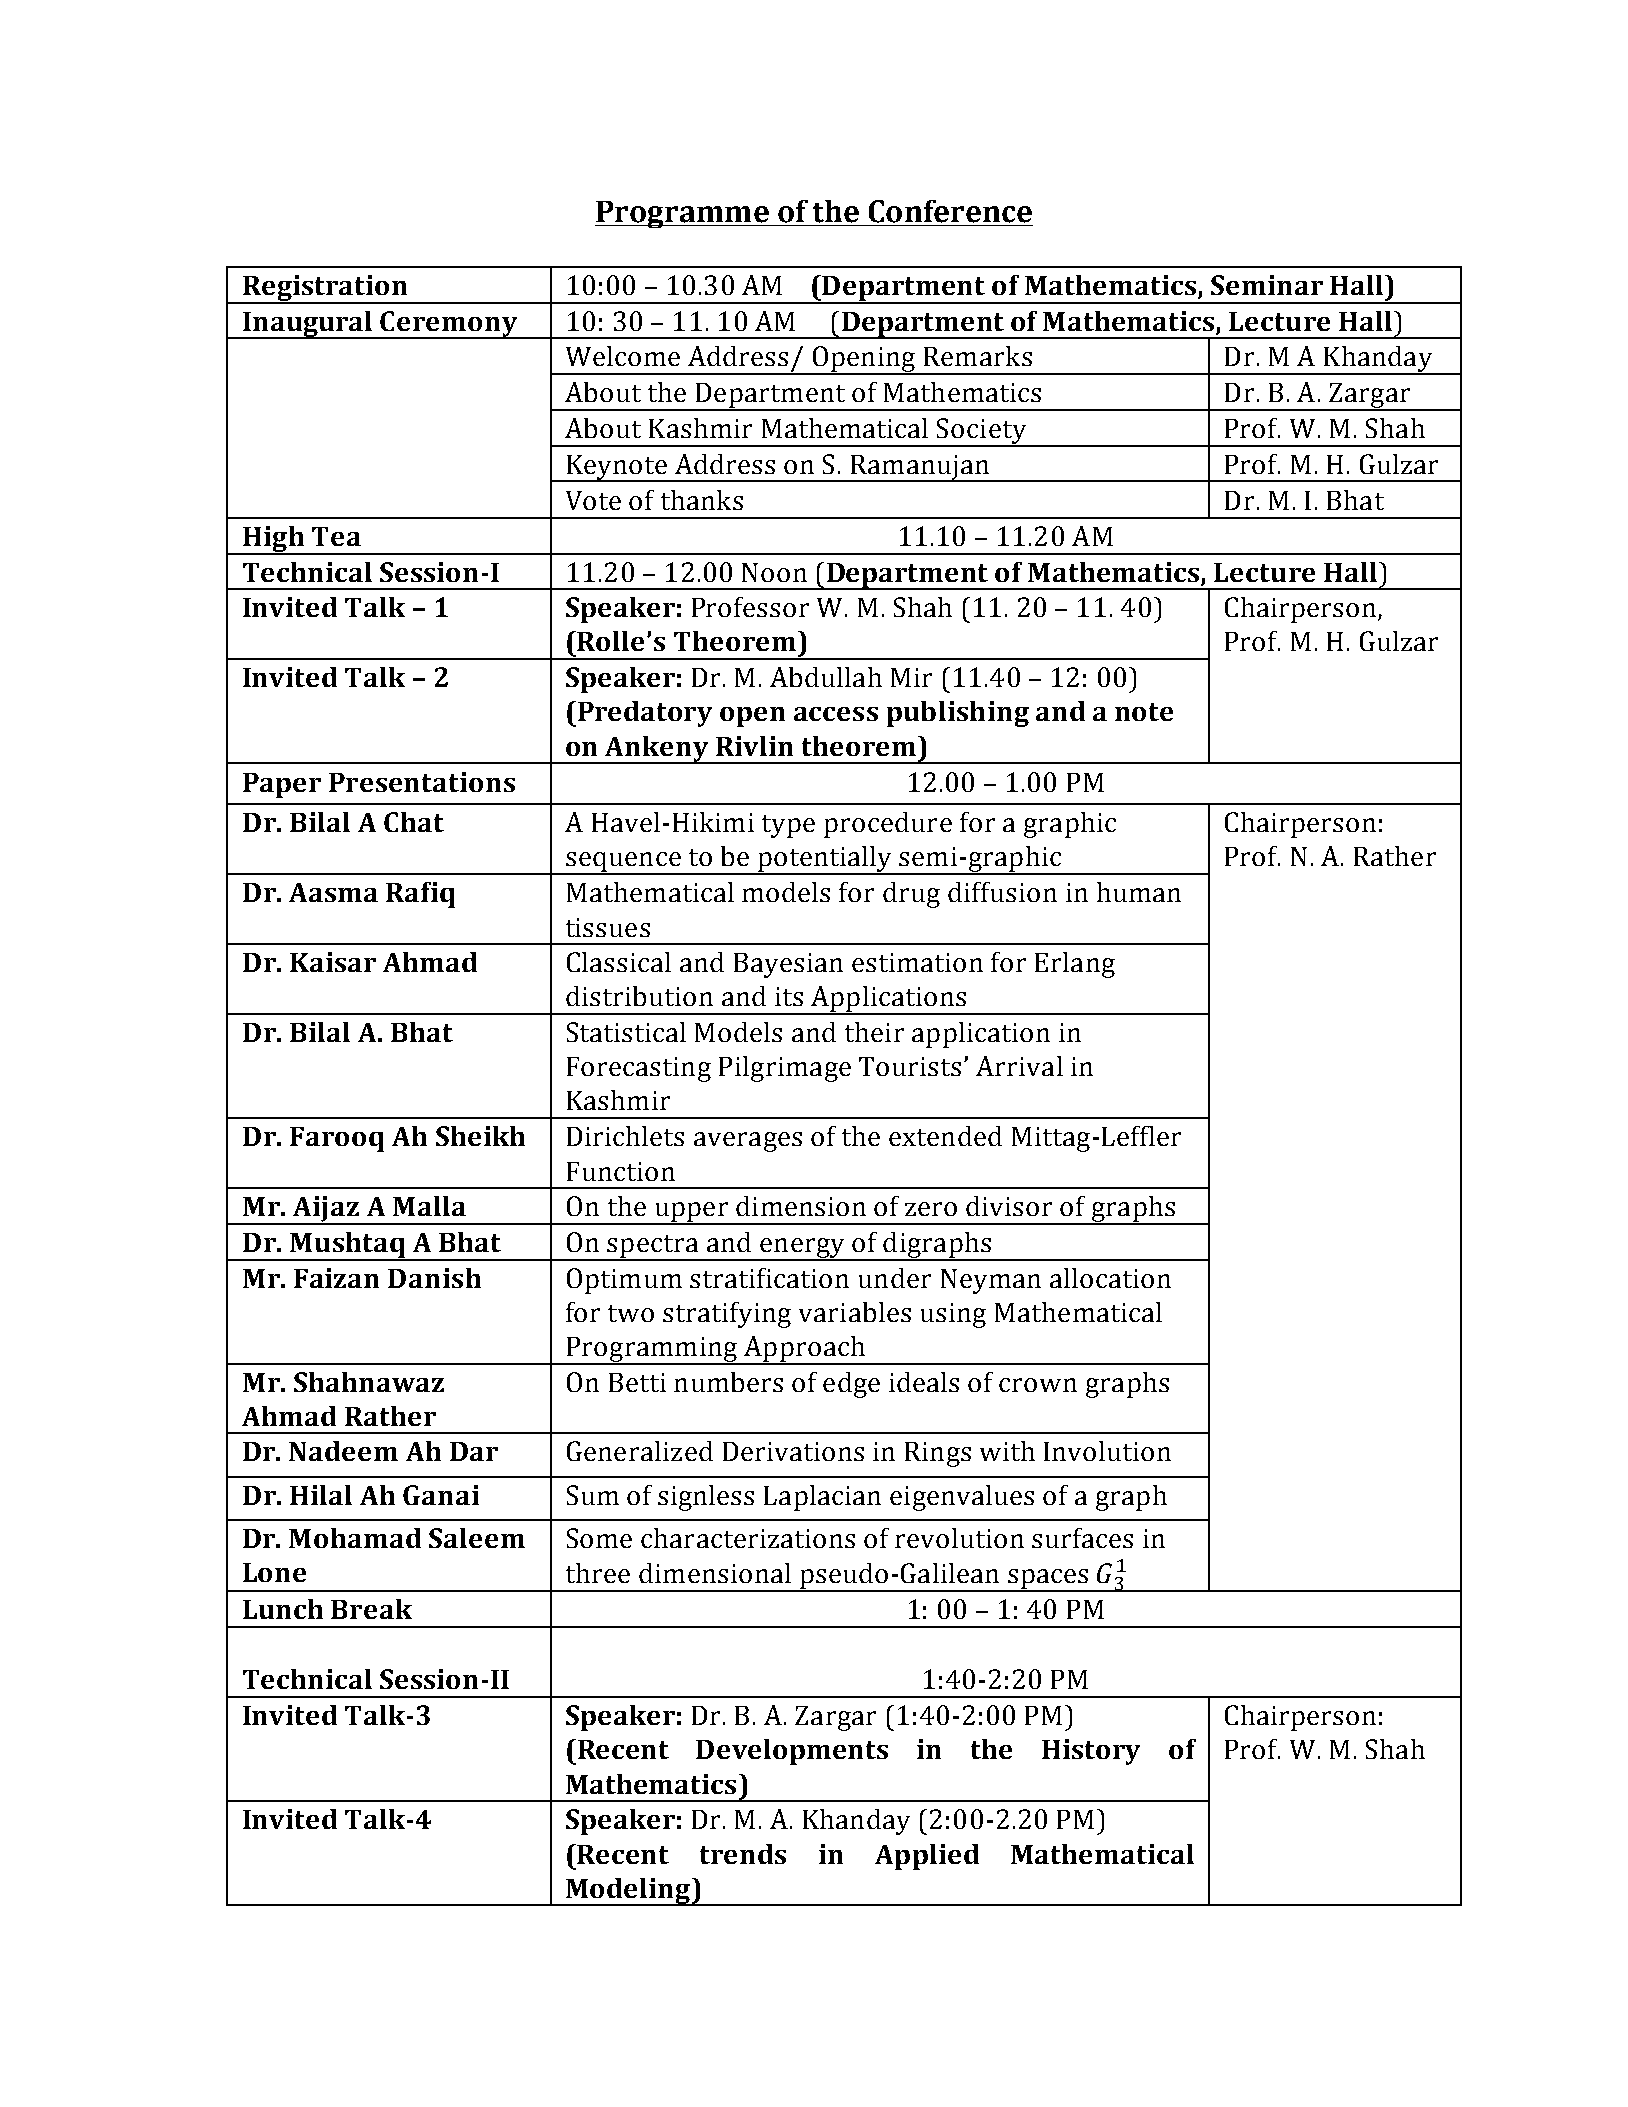  What do you see at coordinates (982, 432) in the document?
I see `Society` at bounding box center [982, 432].
